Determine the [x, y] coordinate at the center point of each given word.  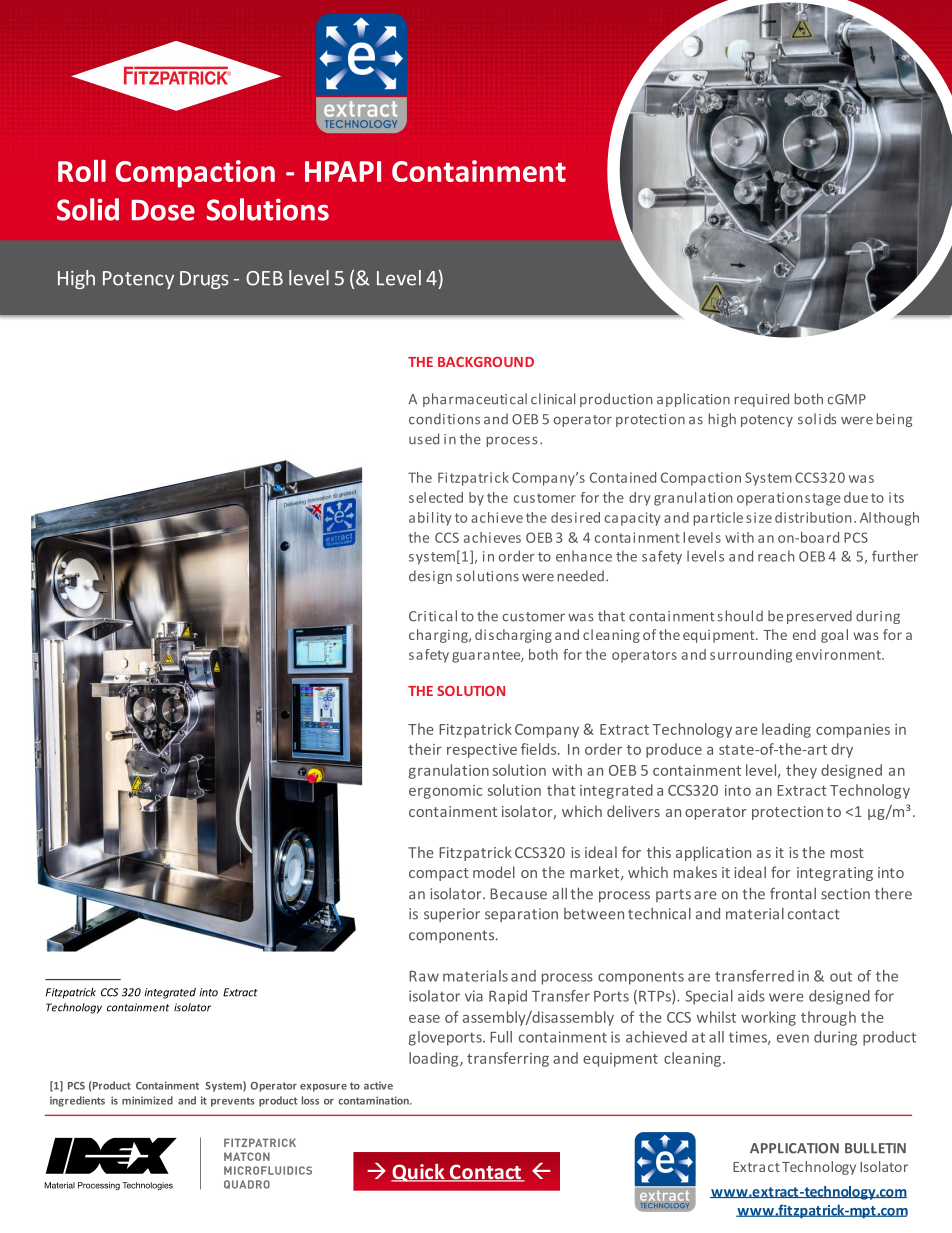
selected [436, 497]
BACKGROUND [486, 362]
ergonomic [446, 792]
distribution [813, 517]
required [761, 400]
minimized [147, 1100]
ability [430, 519]
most [847, 853]
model [494, 872]
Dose [163, 210]
